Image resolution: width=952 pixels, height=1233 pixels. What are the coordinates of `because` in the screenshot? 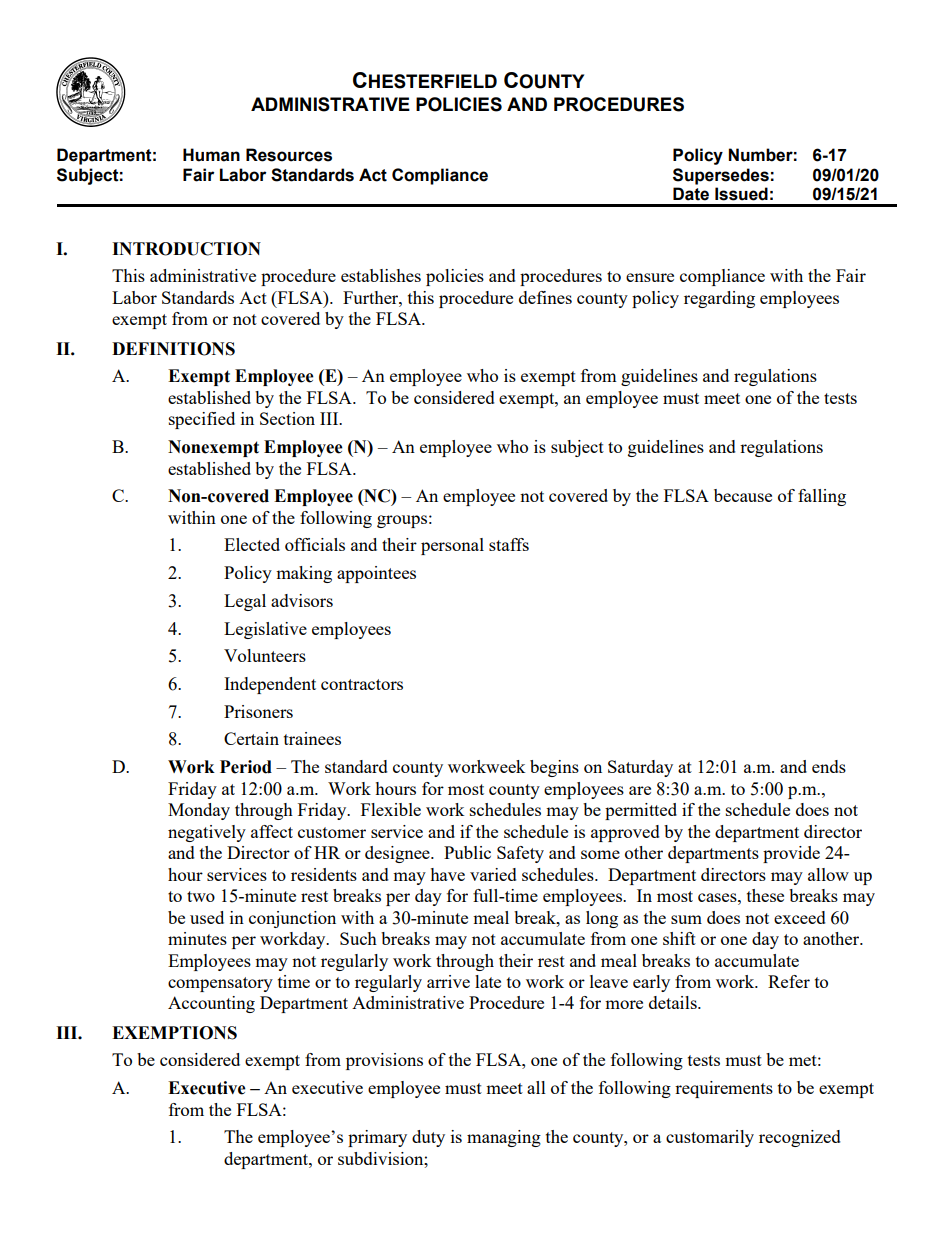 It's located at (743, 495).
